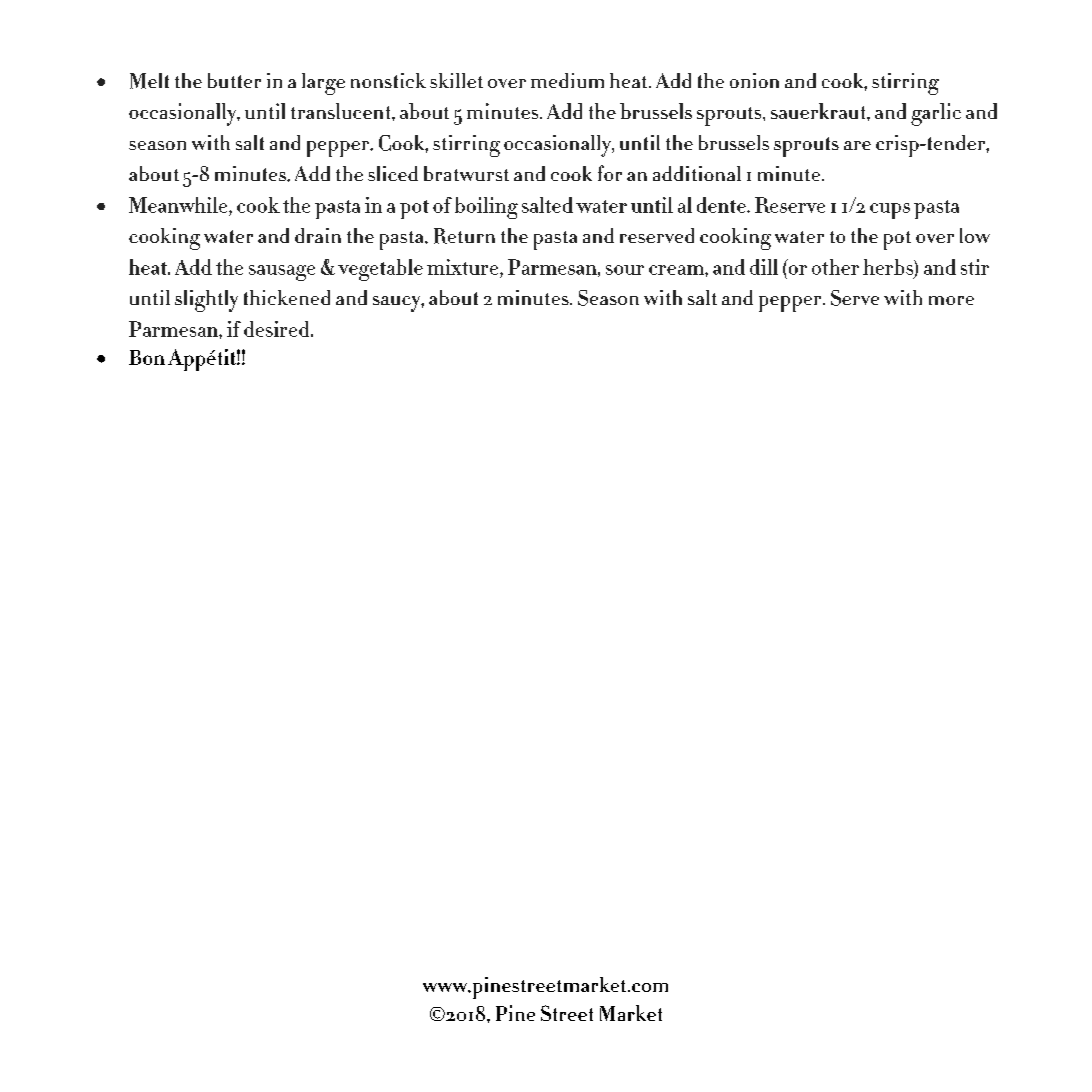 The height and width of the image is (1092, 1092). I want to click on thickened, so click(287, 297).
